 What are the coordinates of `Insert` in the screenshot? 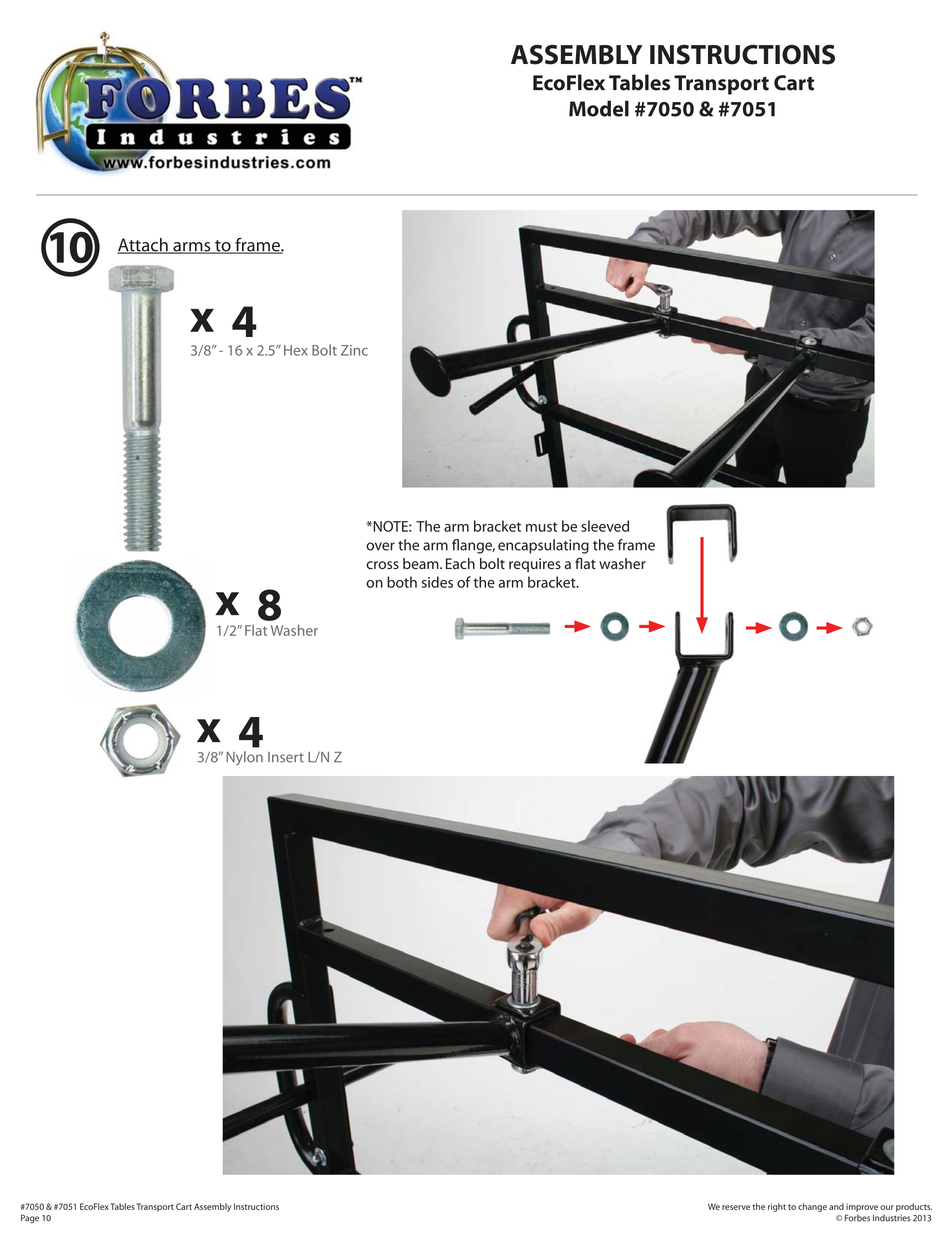 It's located at (286, 757).
